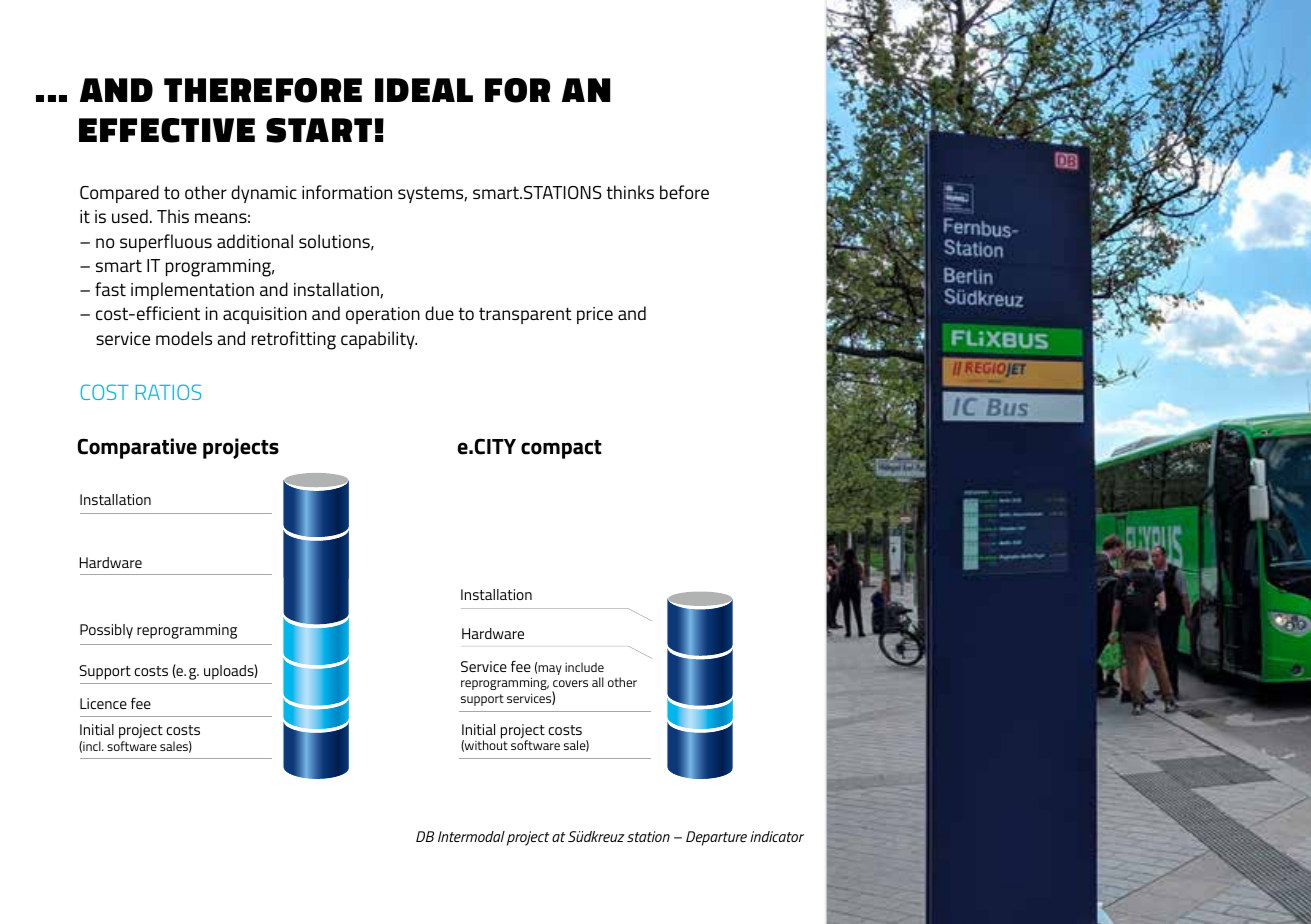 The width and height of the screenshot is (1311, 924). Describe the element at coordinates (167, 130) in the screenshot. I see `EFFECTIVE` at that location.
